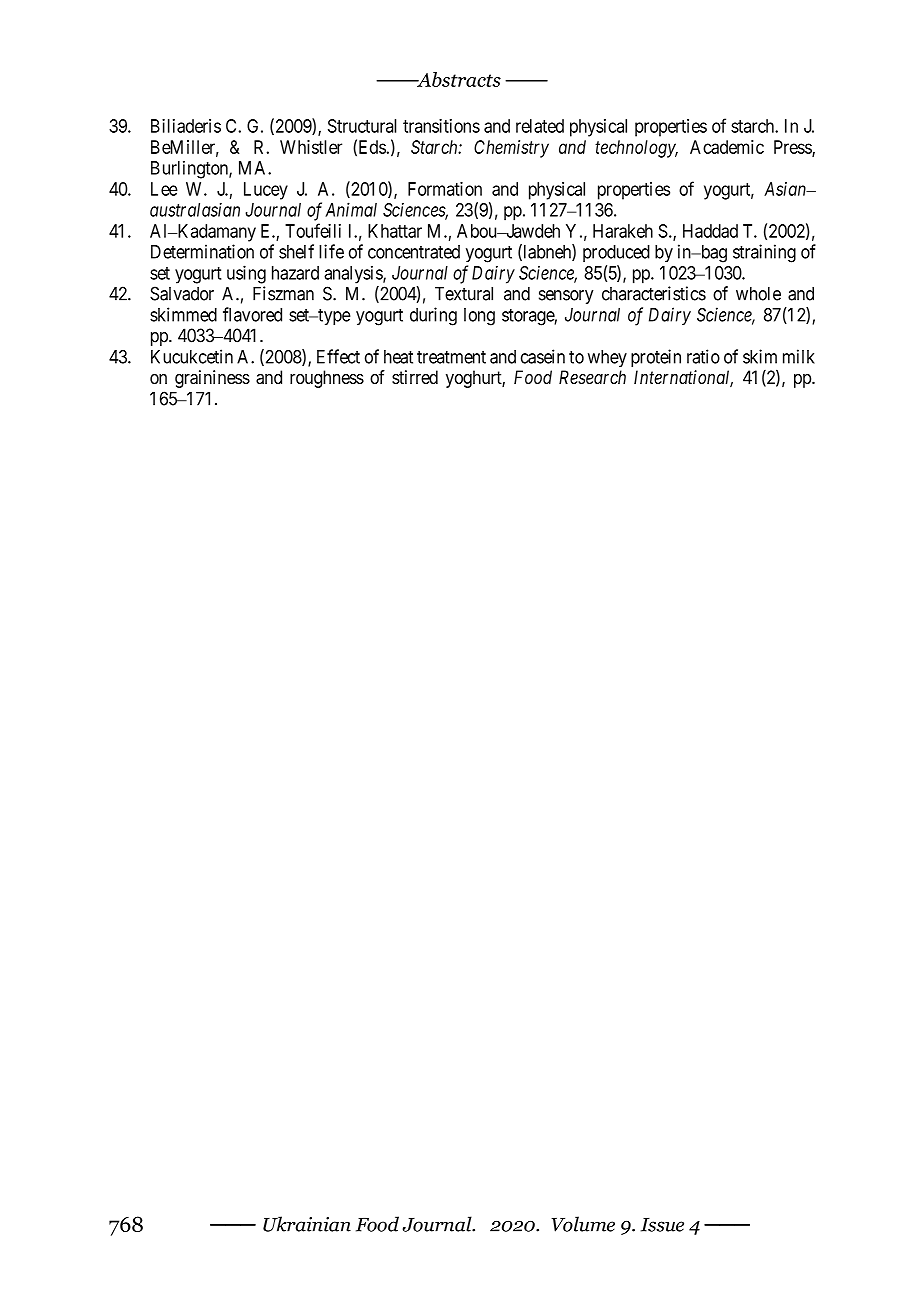 Image resolution: width=924 pixels, height=1305 pixels. I want to click on graininess, so click(212, 379).
